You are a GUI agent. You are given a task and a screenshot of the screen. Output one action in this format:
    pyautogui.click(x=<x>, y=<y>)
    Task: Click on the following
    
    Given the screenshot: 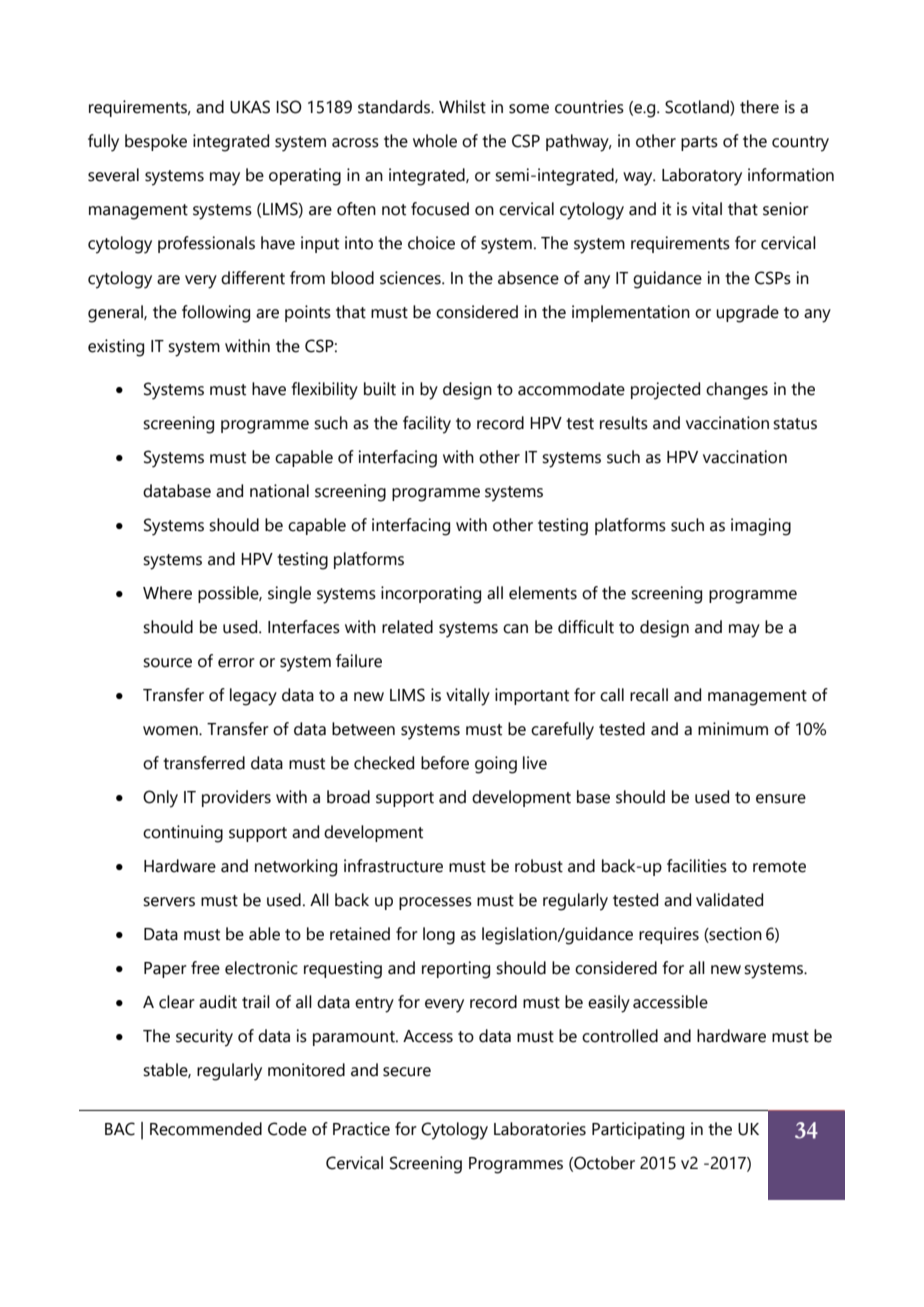 What is the action you would take?
    pyautogui.click(x=216, y=314)
